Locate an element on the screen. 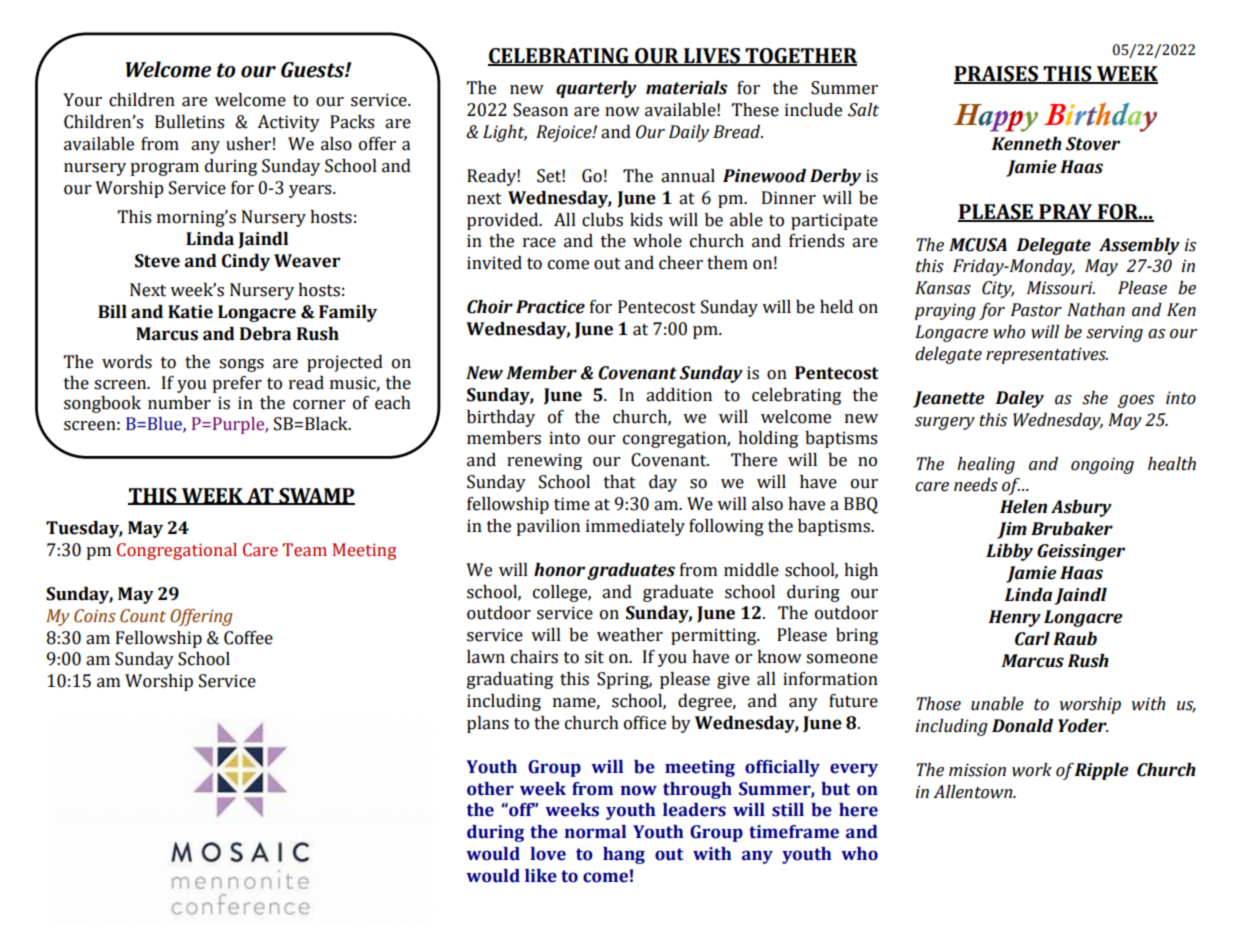  Missouri is located at coordinates (1061, 288).
